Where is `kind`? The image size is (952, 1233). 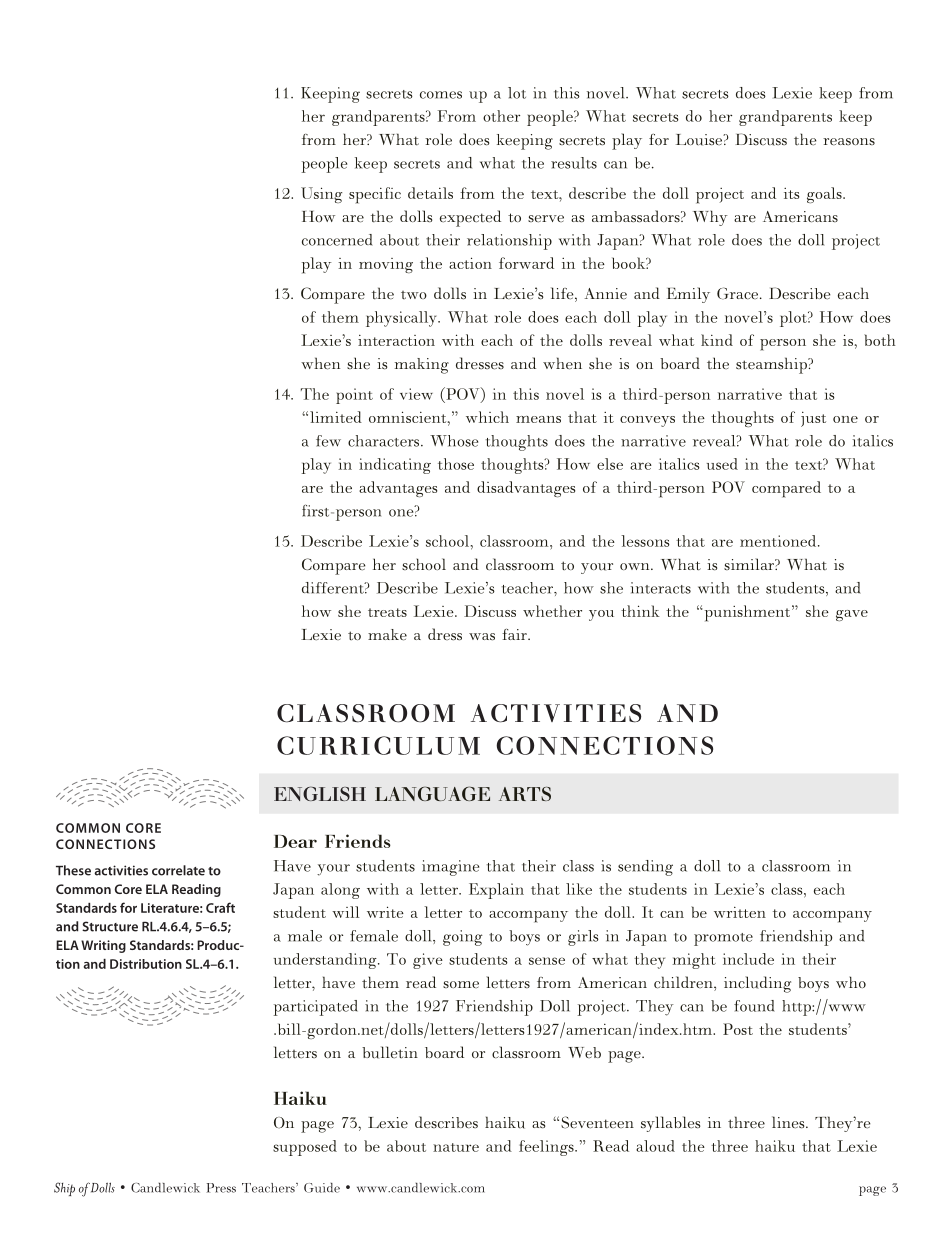
kind is located at coordinates (717, 340).
